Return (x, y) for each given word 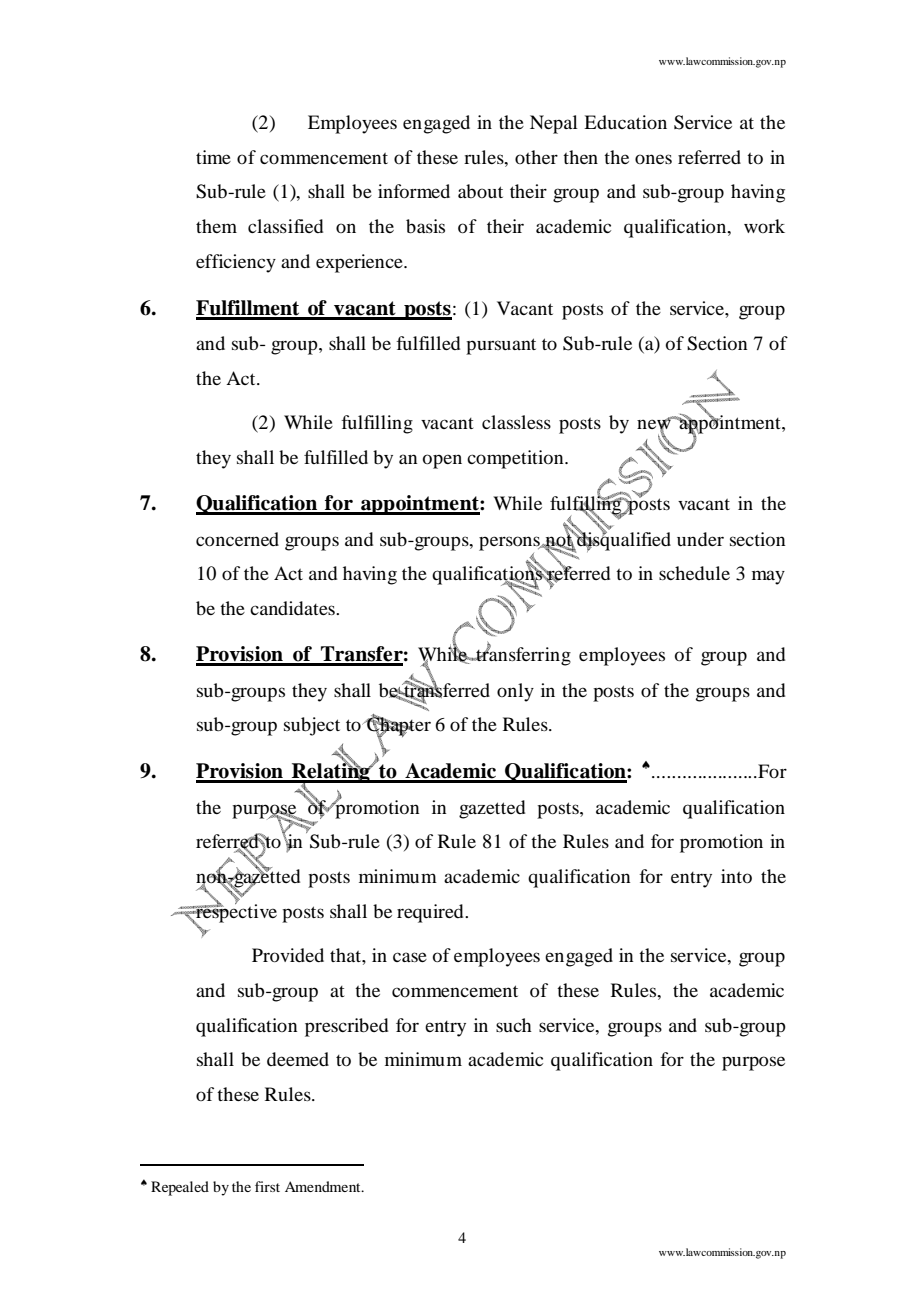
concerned (237, 539)
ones (653, 159)
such (514, 1025)
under (700, 539)
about (480, 191)
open (442, 461)
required (431, 913)
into (736, 876)
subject (312, 726)
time (213, 157)
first (267, 1186)
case (410, 957)
